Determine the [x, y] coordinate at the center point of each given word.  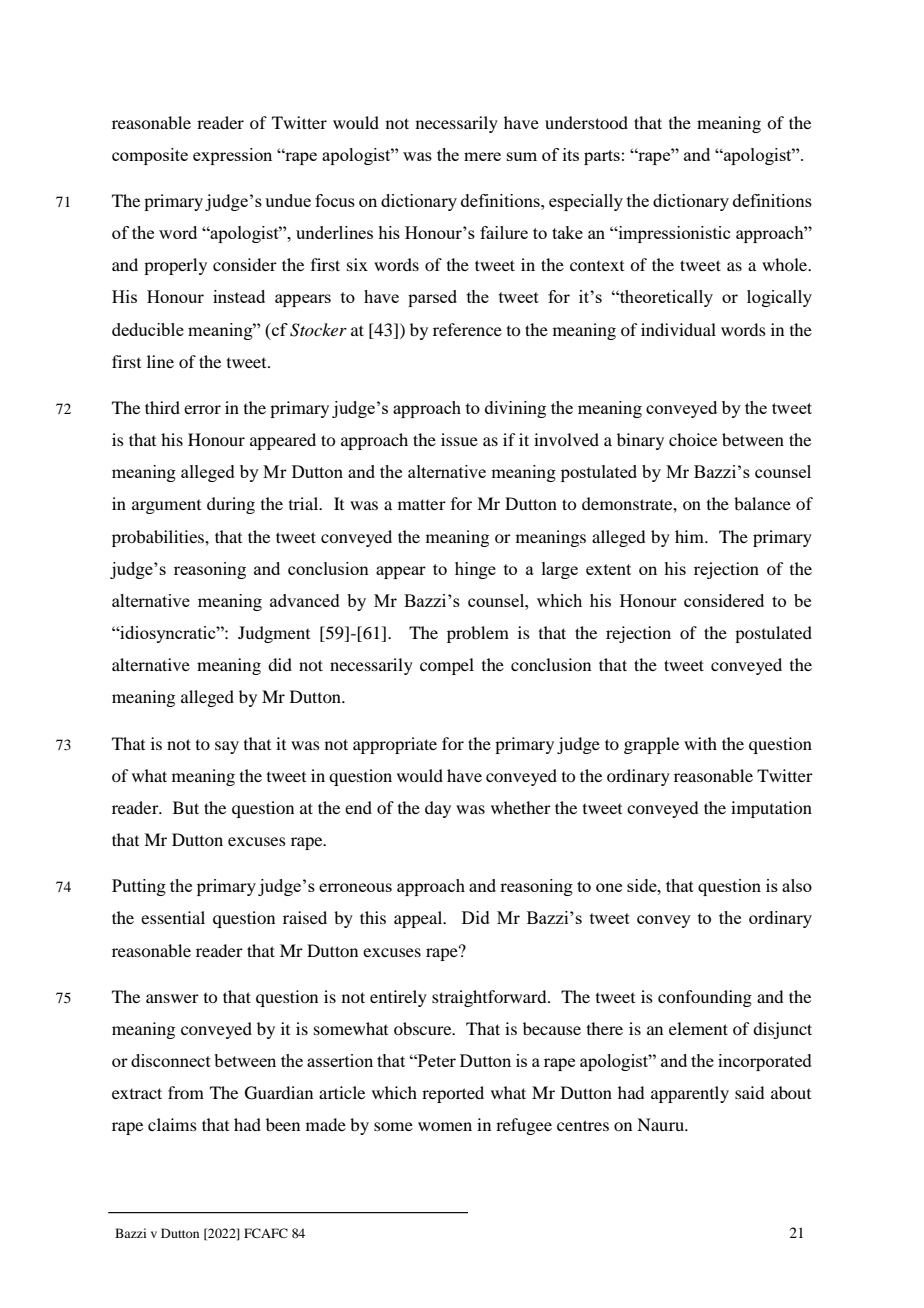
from [186, 1092]
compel [447, 666]
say [227, 747]
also [797, 885]
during [231, 505]
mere [482, 156]
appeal [419, 919]
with [700, 743]
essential [173, 917]
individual [678, 329]
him [690, 536]
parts [602, 157]
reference [467, 329]
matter [422, 504]
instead [239, 296]
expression [232, 156]
